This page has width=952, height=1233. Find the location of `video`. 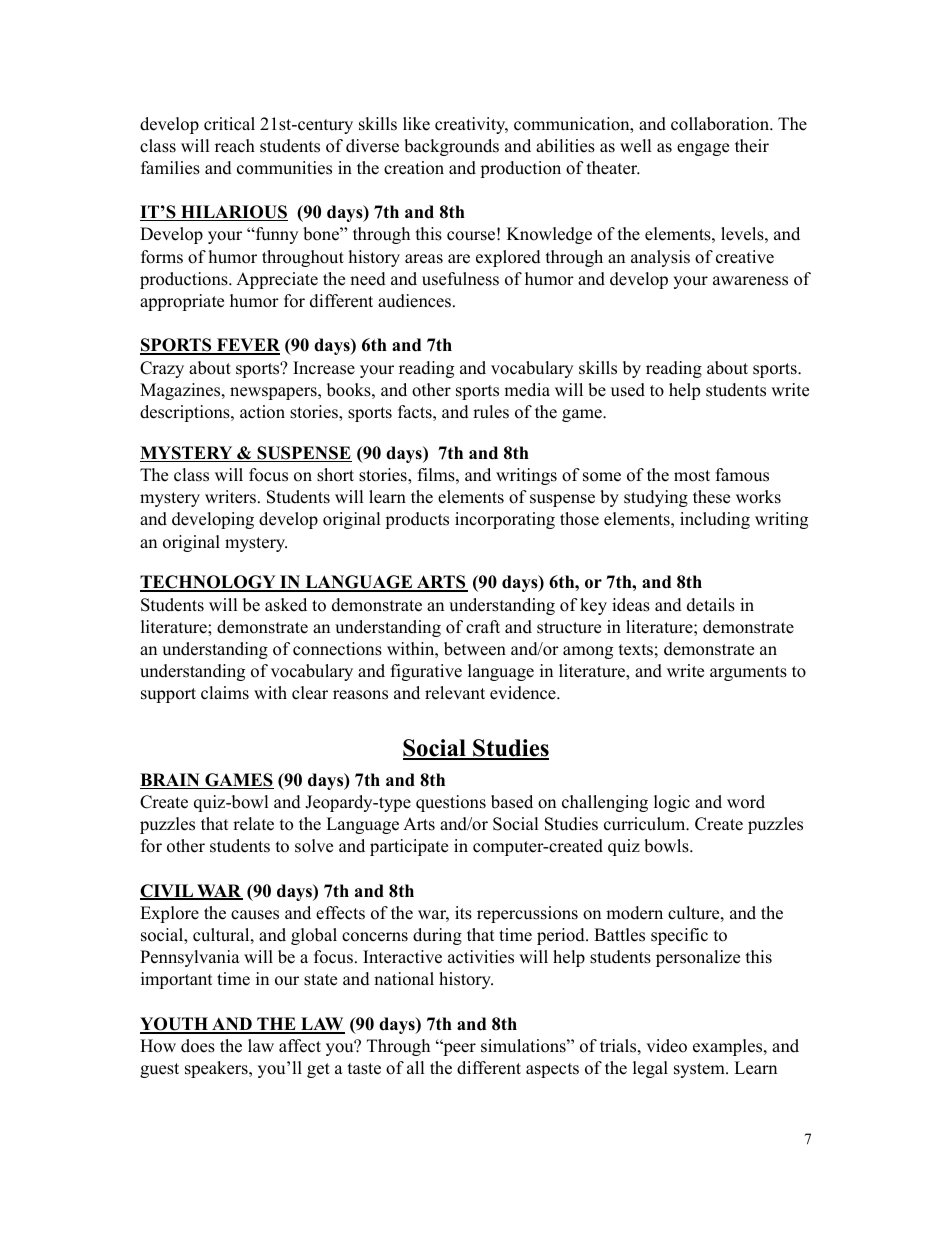

video is located at coordinates (666, 1046).
